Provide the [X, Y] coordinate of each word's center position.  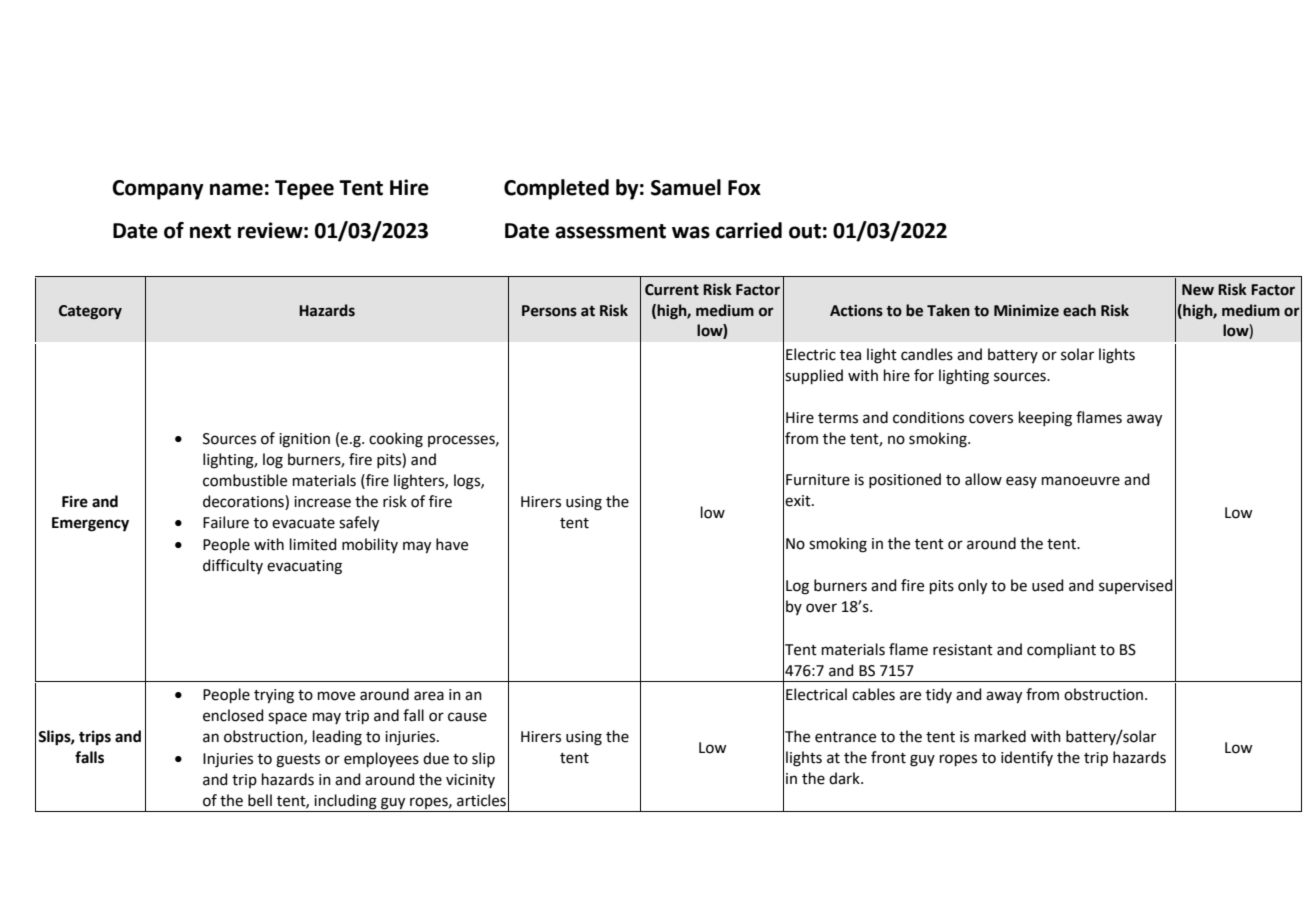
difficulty [233, 566]
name [236, 189]
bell [260, 800]
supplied [814, 376]
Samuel [686, 187]
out [805, 231]
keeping [1045, 419]
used [1048, 585]
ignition [304, 440]
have [452, 544]
